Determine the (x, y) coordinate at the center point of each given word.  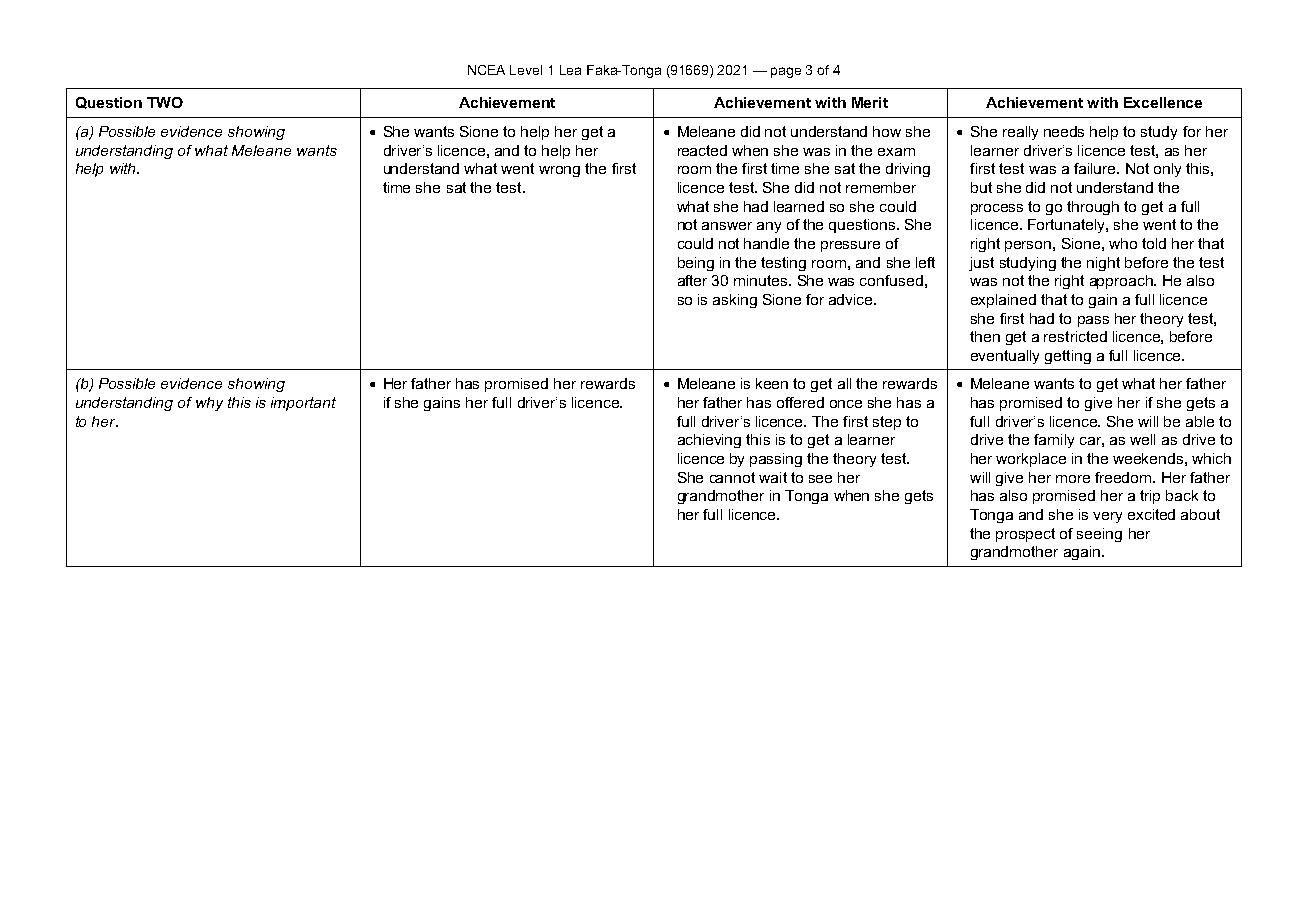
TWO (165, 102)
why (209, 404)
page (786, 72)
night (1103, 264)
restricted (1075, 336)
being (696, 264)
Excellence (1163, 102)
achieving (709, 441)
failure (1096, 168)
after (692, 280)
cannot (732, 477)
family (1054, 441)
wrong (559, 171)
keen (772, 383)
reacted (702, 150)
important (303, 404)
